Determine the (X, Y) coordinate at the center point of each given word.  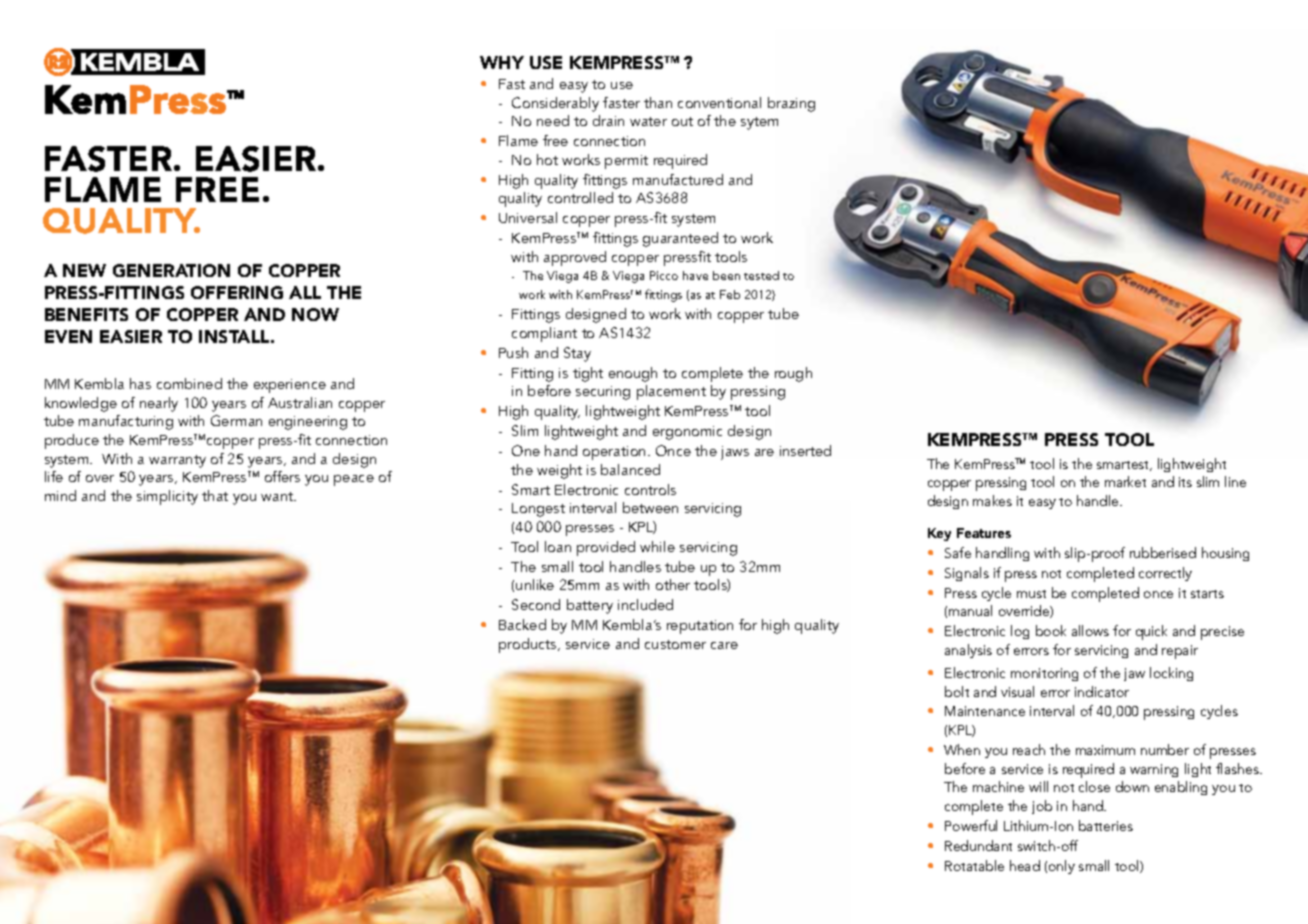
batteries (1106, 825)
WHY (502, 62)
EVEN (68, 336)
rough (793, 374)
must (1031, 594)
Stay (577, 354)
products (529, 645)
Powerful (971, 825)
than (658, 102)
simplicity (167, 497)
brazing (791, 104)
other (673, 584)
